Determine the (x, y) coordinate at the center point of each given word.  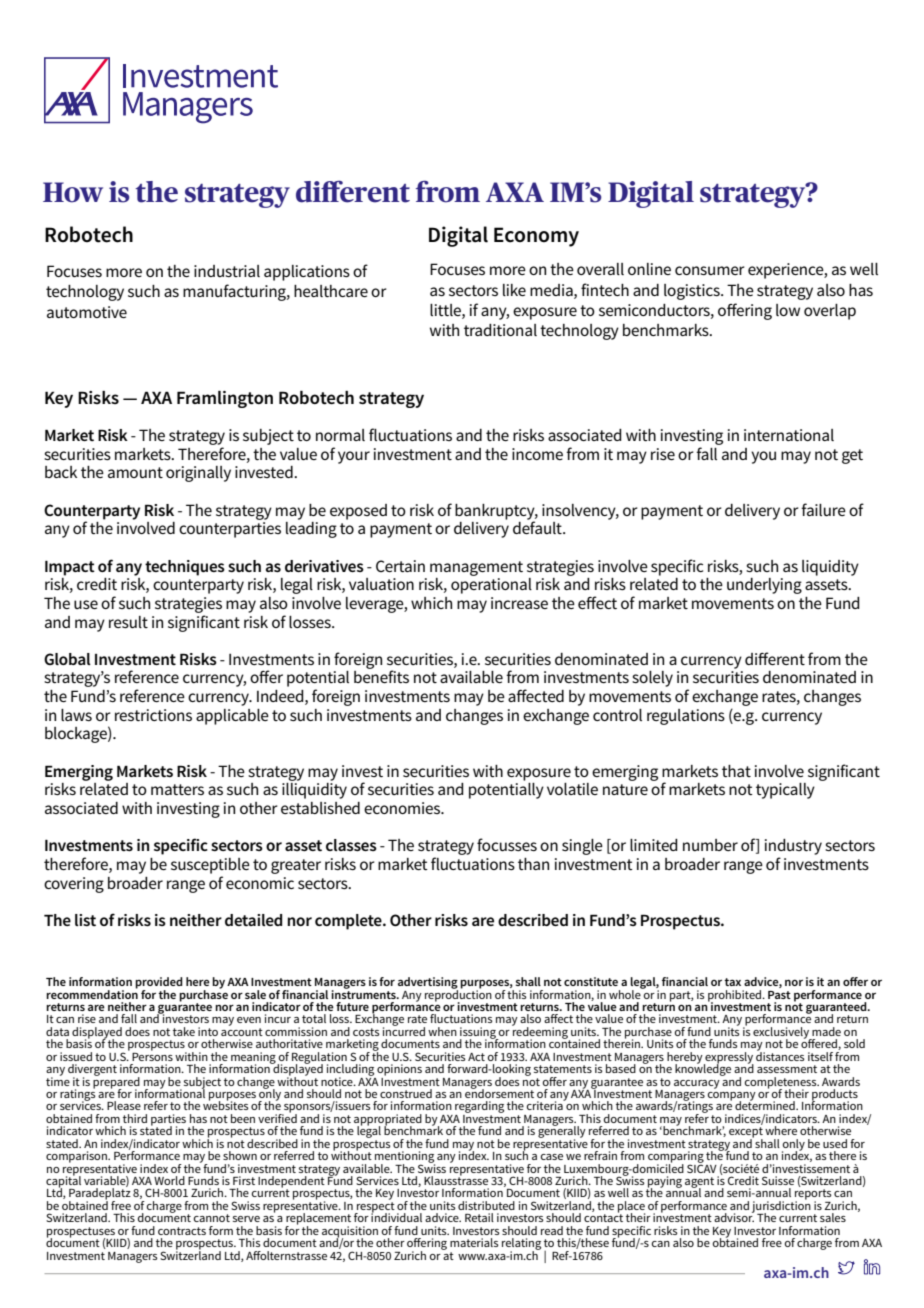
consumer (710, 270)
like (514, 290)
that (736, 771)
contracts (182, 1231)
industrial (227, 271)
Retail (479, 1217)
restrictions (153, 715)
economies (403, 808)
